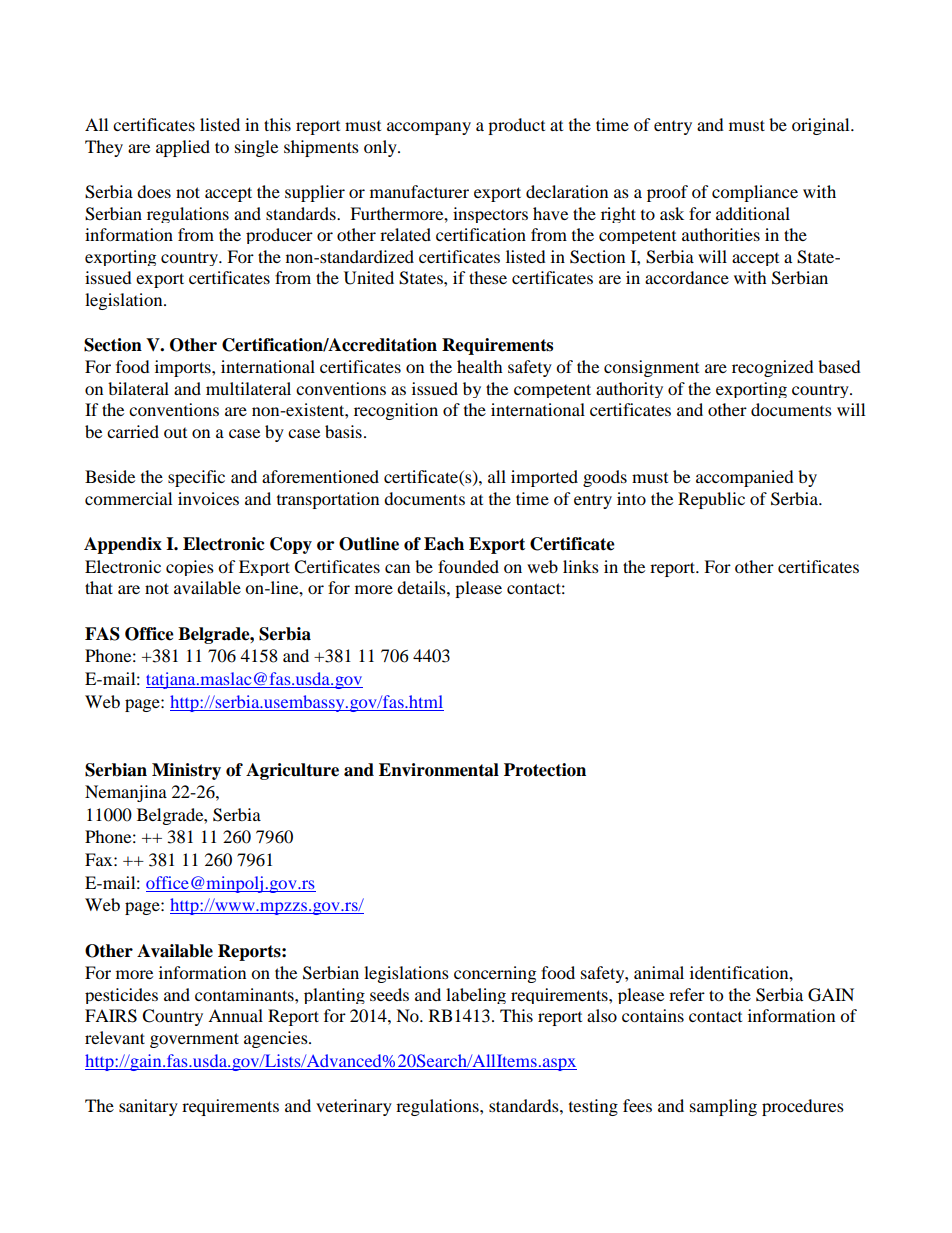 The height and width of the page is (1233, 952). What do you see at coordinates (194, 1040) in the page?
I see `government` at bounding box center [194, 1040].
